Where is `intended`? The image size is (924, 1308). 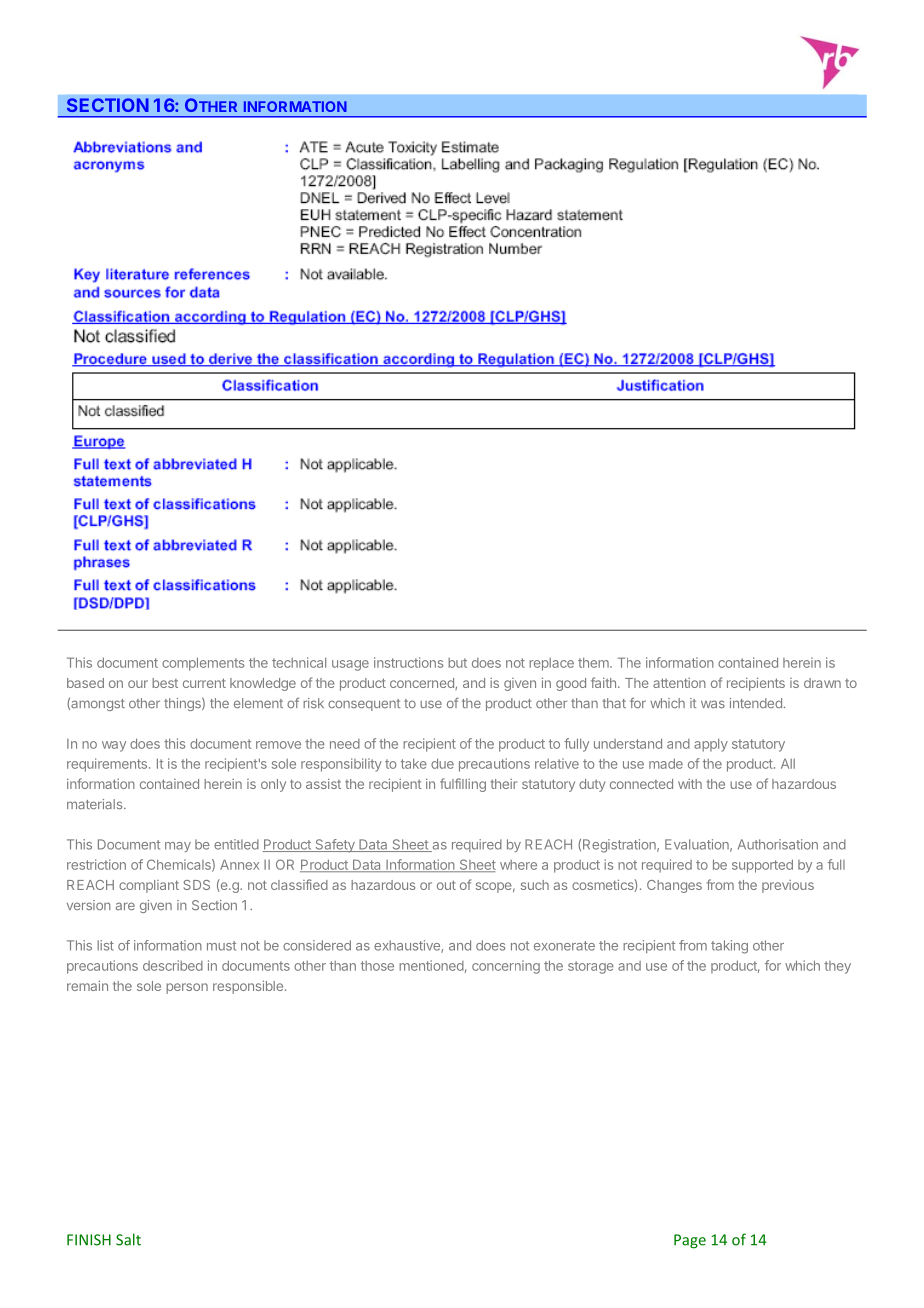 intended is located at coordinates (756, 703).
